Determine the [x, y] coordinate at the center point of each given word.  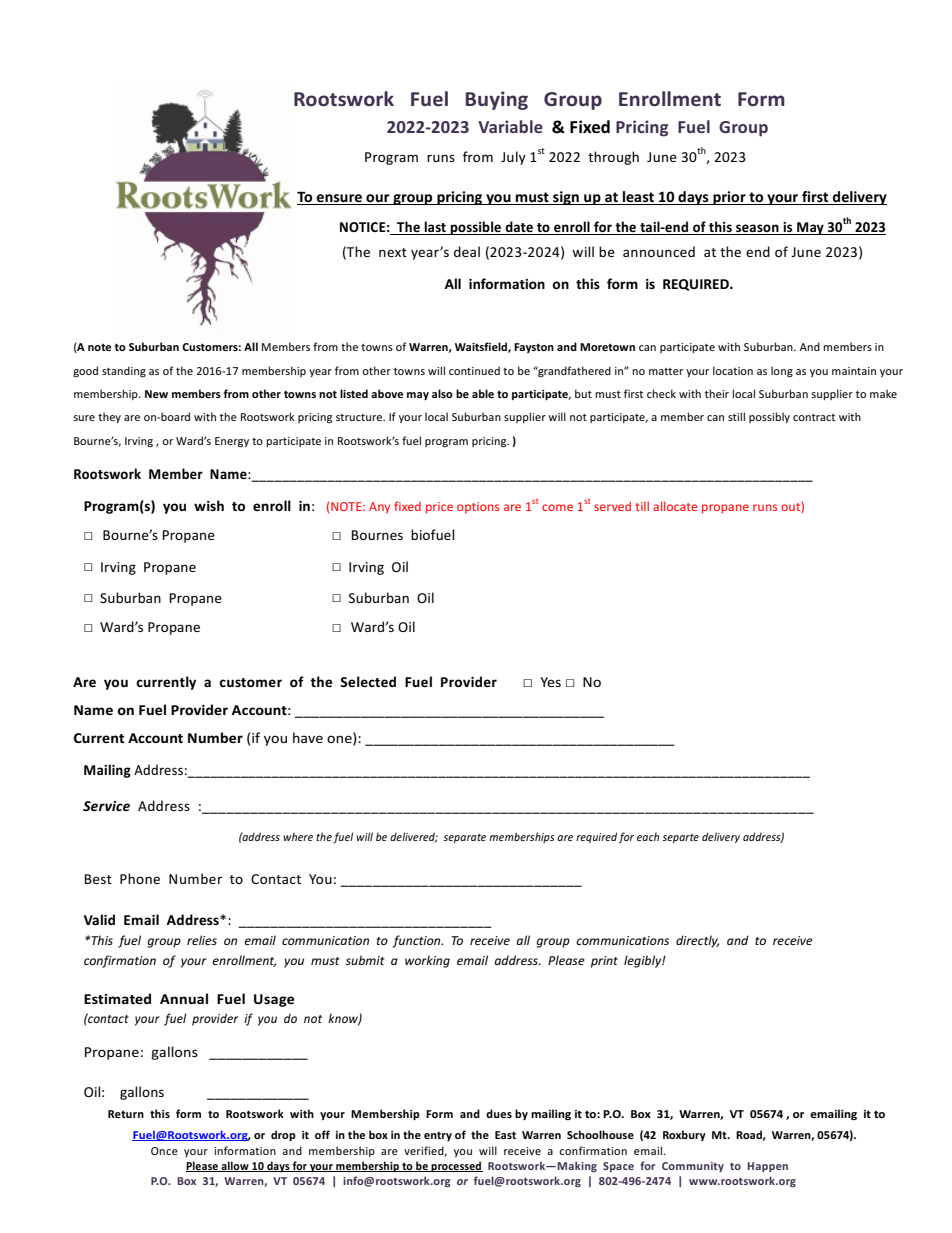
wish [209, 505]
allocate [675, 506]
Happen [767, 1167]
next [393, 252]
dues [499, 1113]
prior [729, 198]
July [513, 158]
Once [164, 1151]
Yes [550, 682]
